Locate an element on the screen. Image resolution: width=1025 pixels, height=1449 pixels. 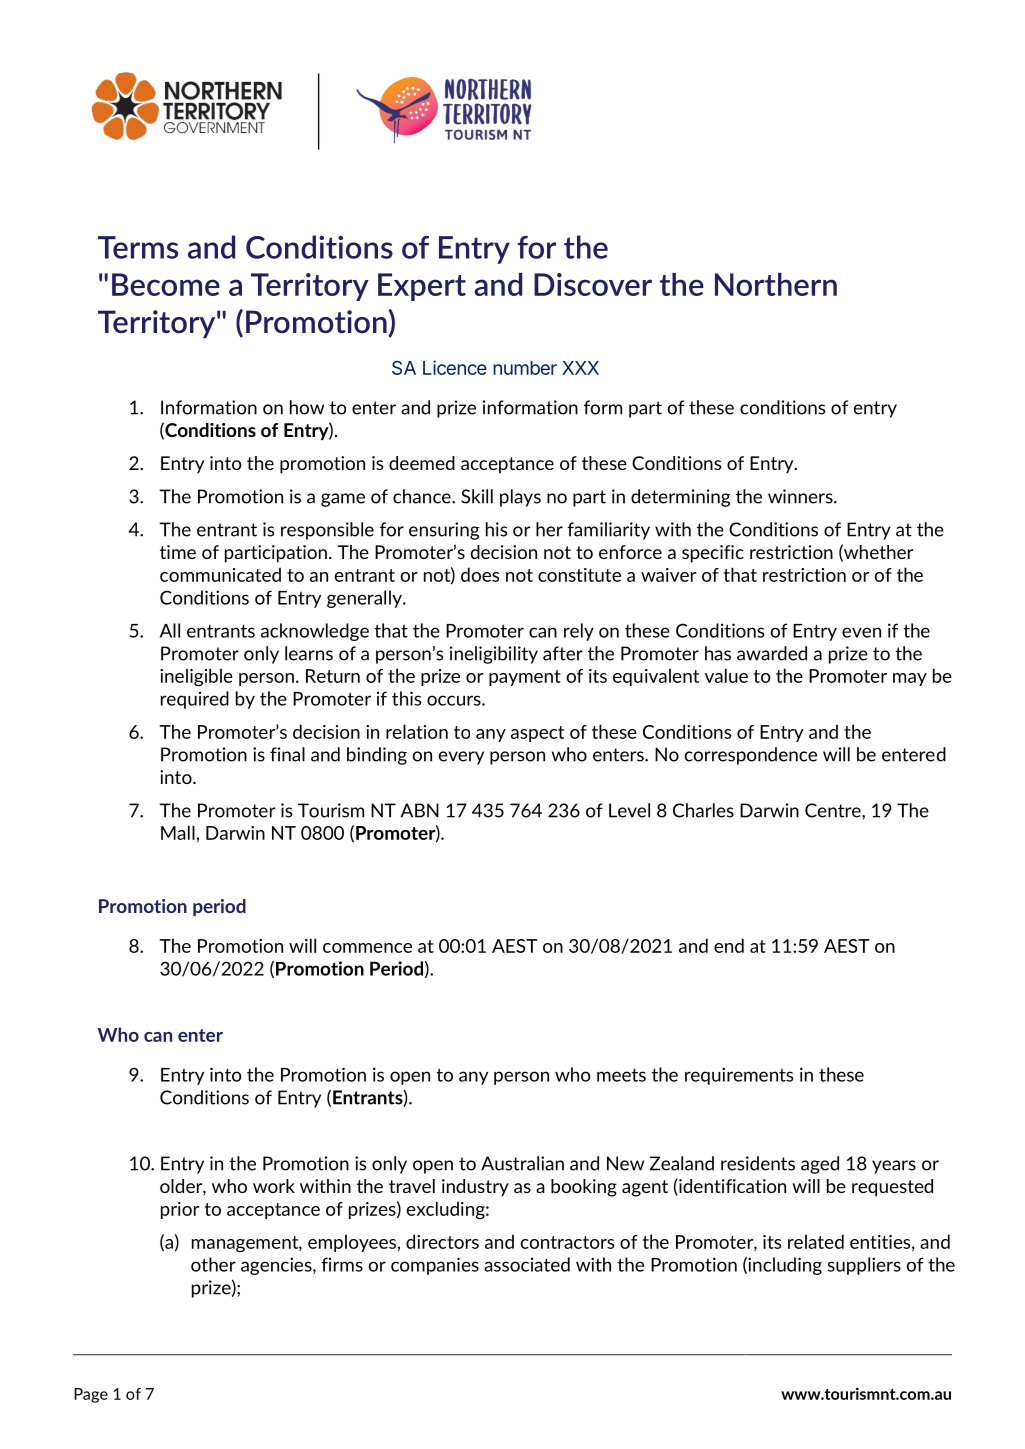
Australian is located at coordinates (522, 1163).
